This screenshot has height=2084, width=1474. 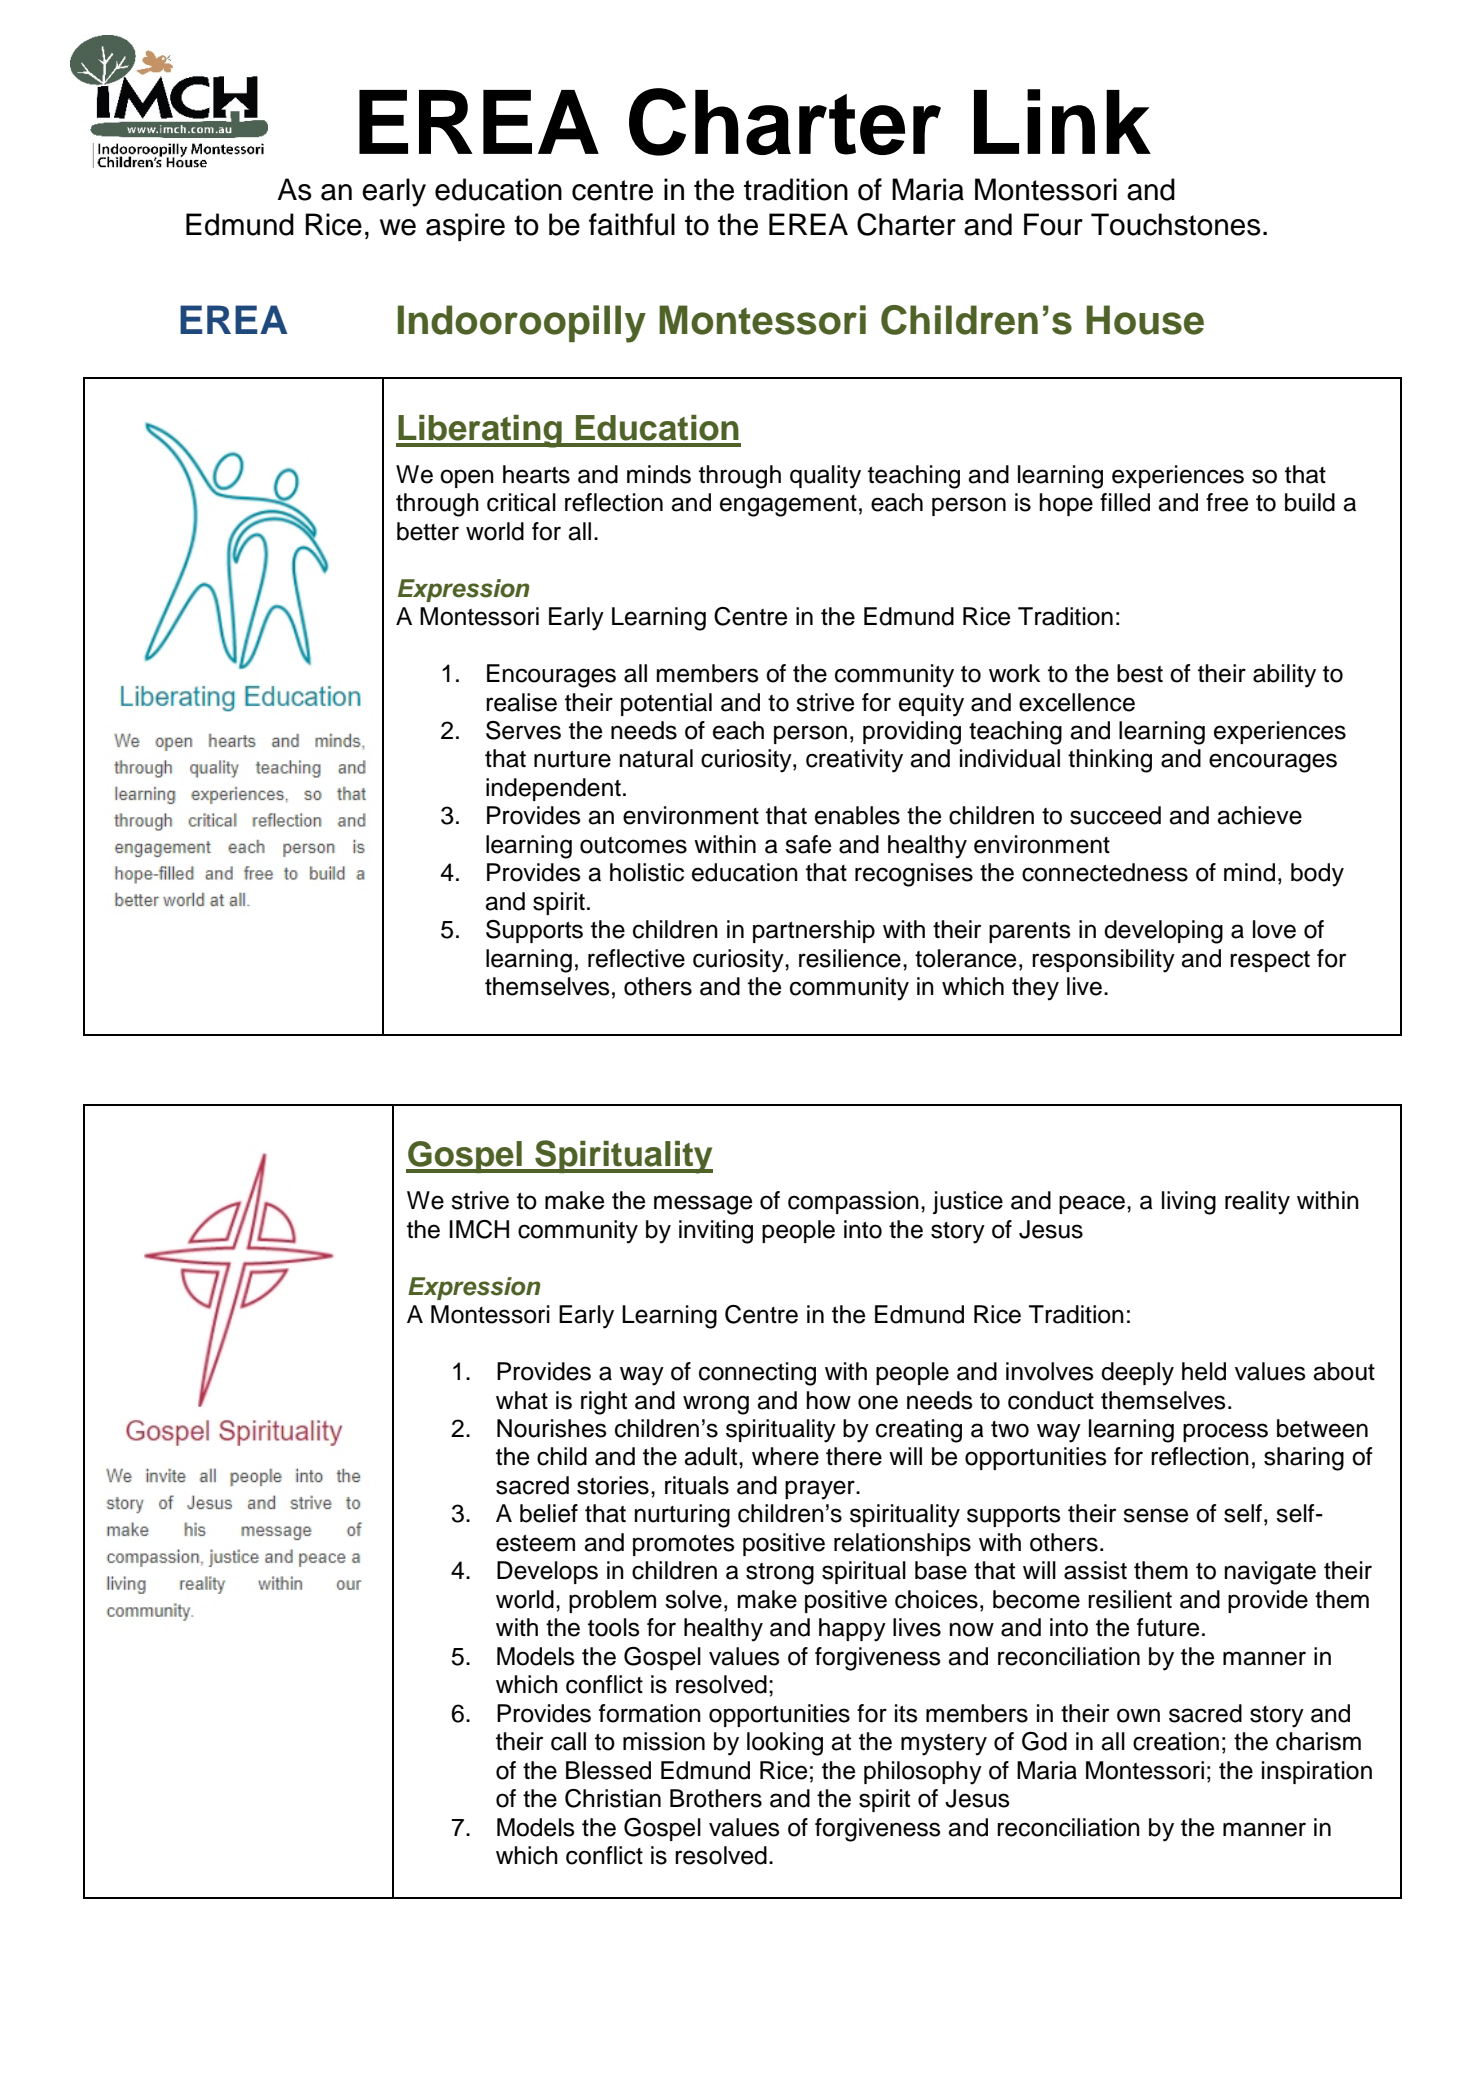 I want to click on Four, so click(x=1053, y=224).
